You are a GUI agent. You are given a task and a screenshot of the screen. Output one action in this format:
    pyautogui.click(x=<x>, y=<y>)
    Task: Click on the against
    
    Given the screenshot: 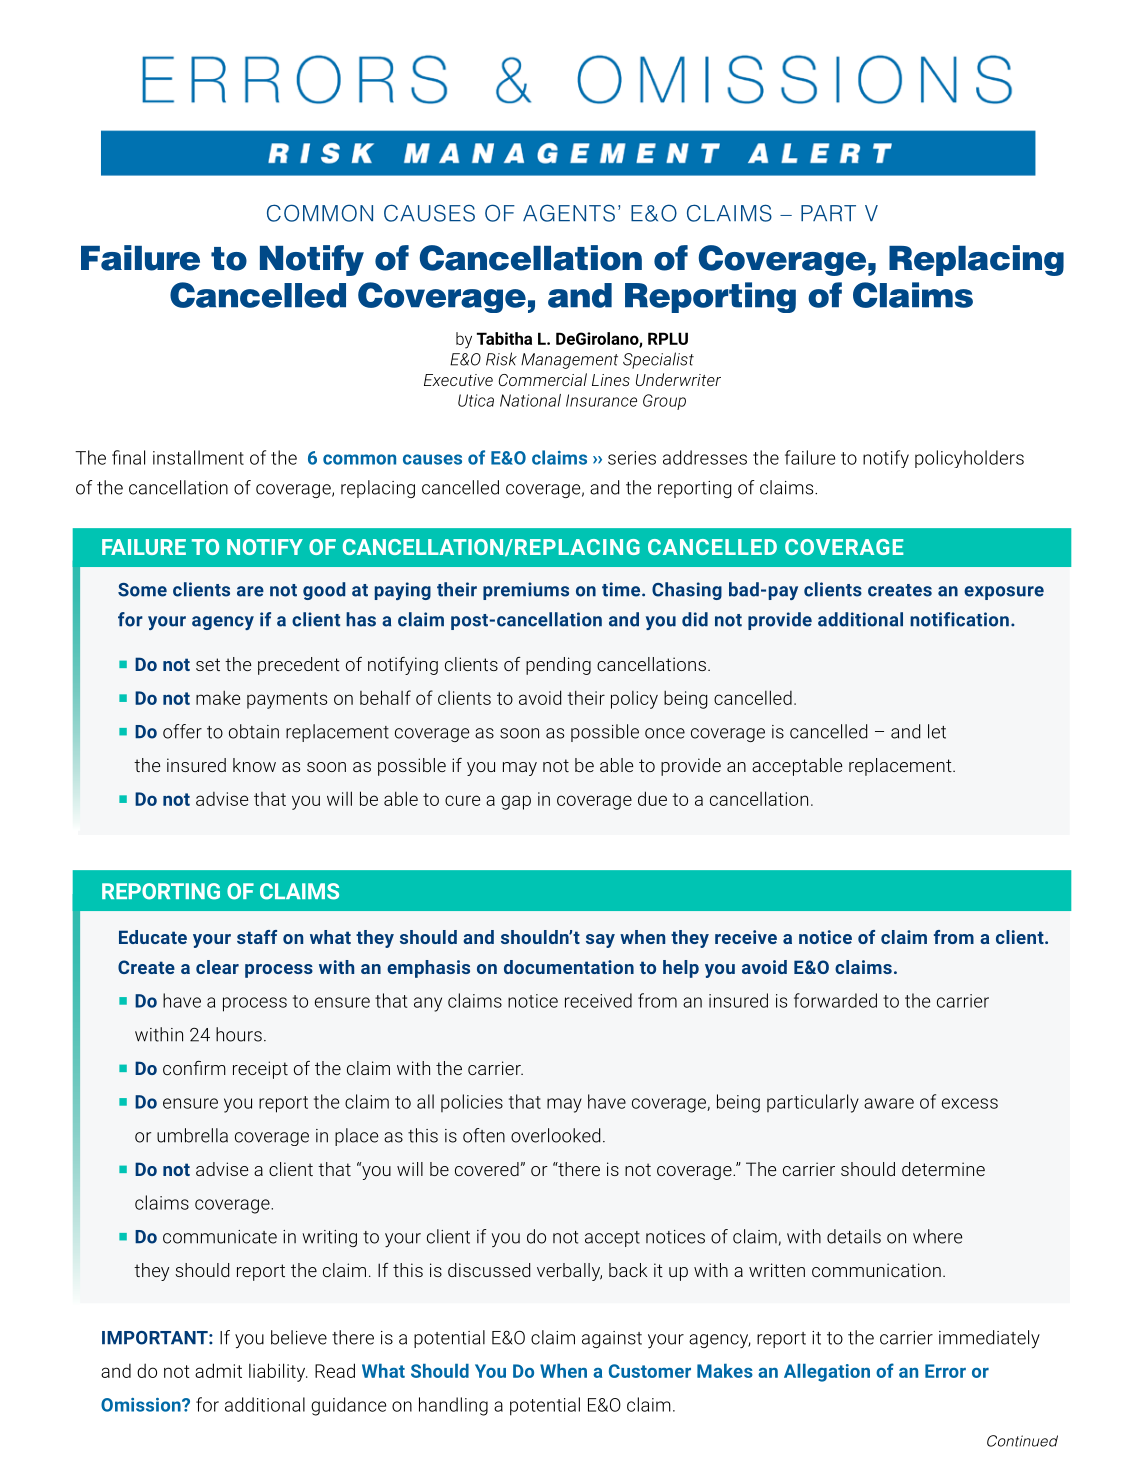 What is the action you would take?
    pyautogui.click(x=612, y=1339)
